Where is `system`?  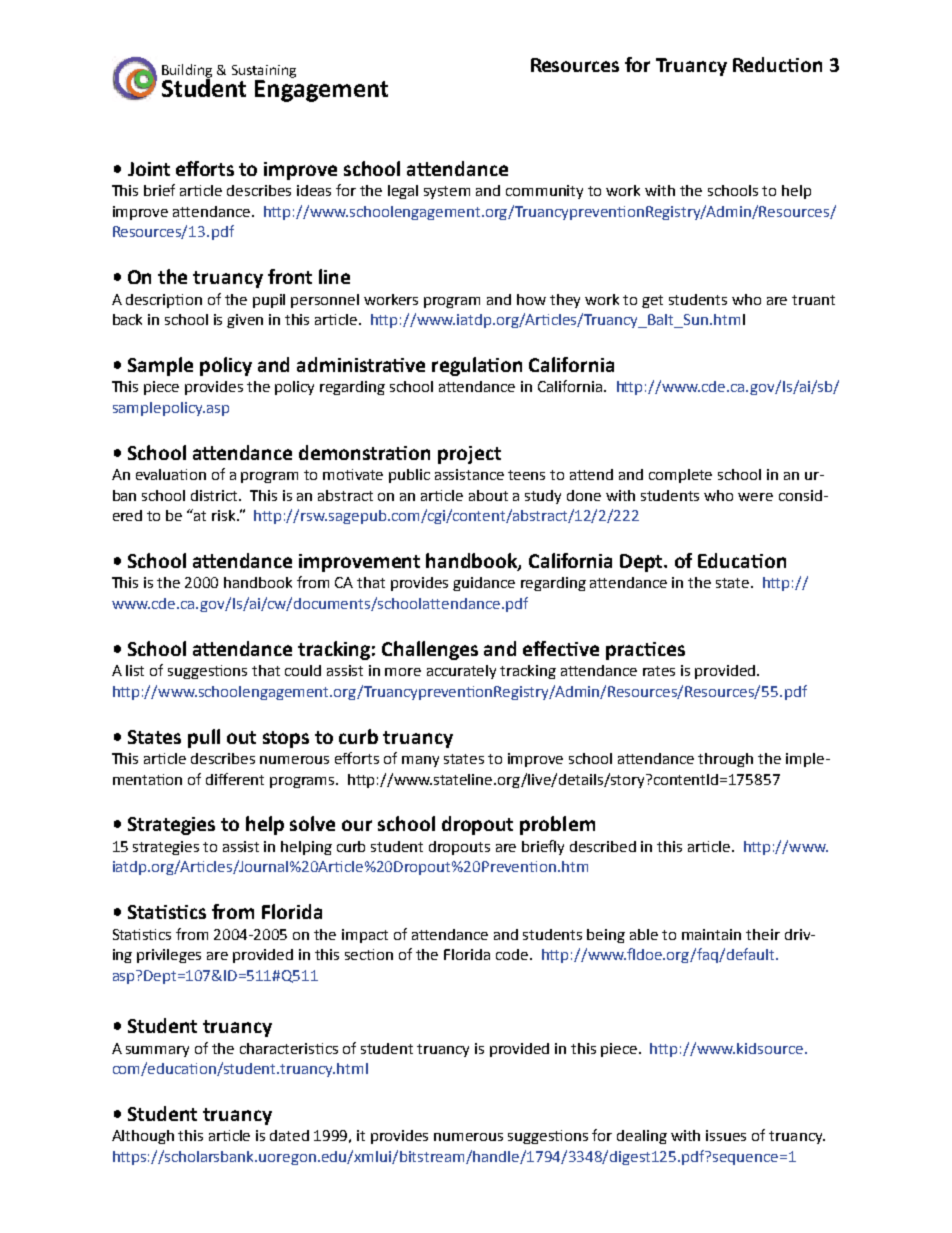
system is located at coordinates (447, 192).
